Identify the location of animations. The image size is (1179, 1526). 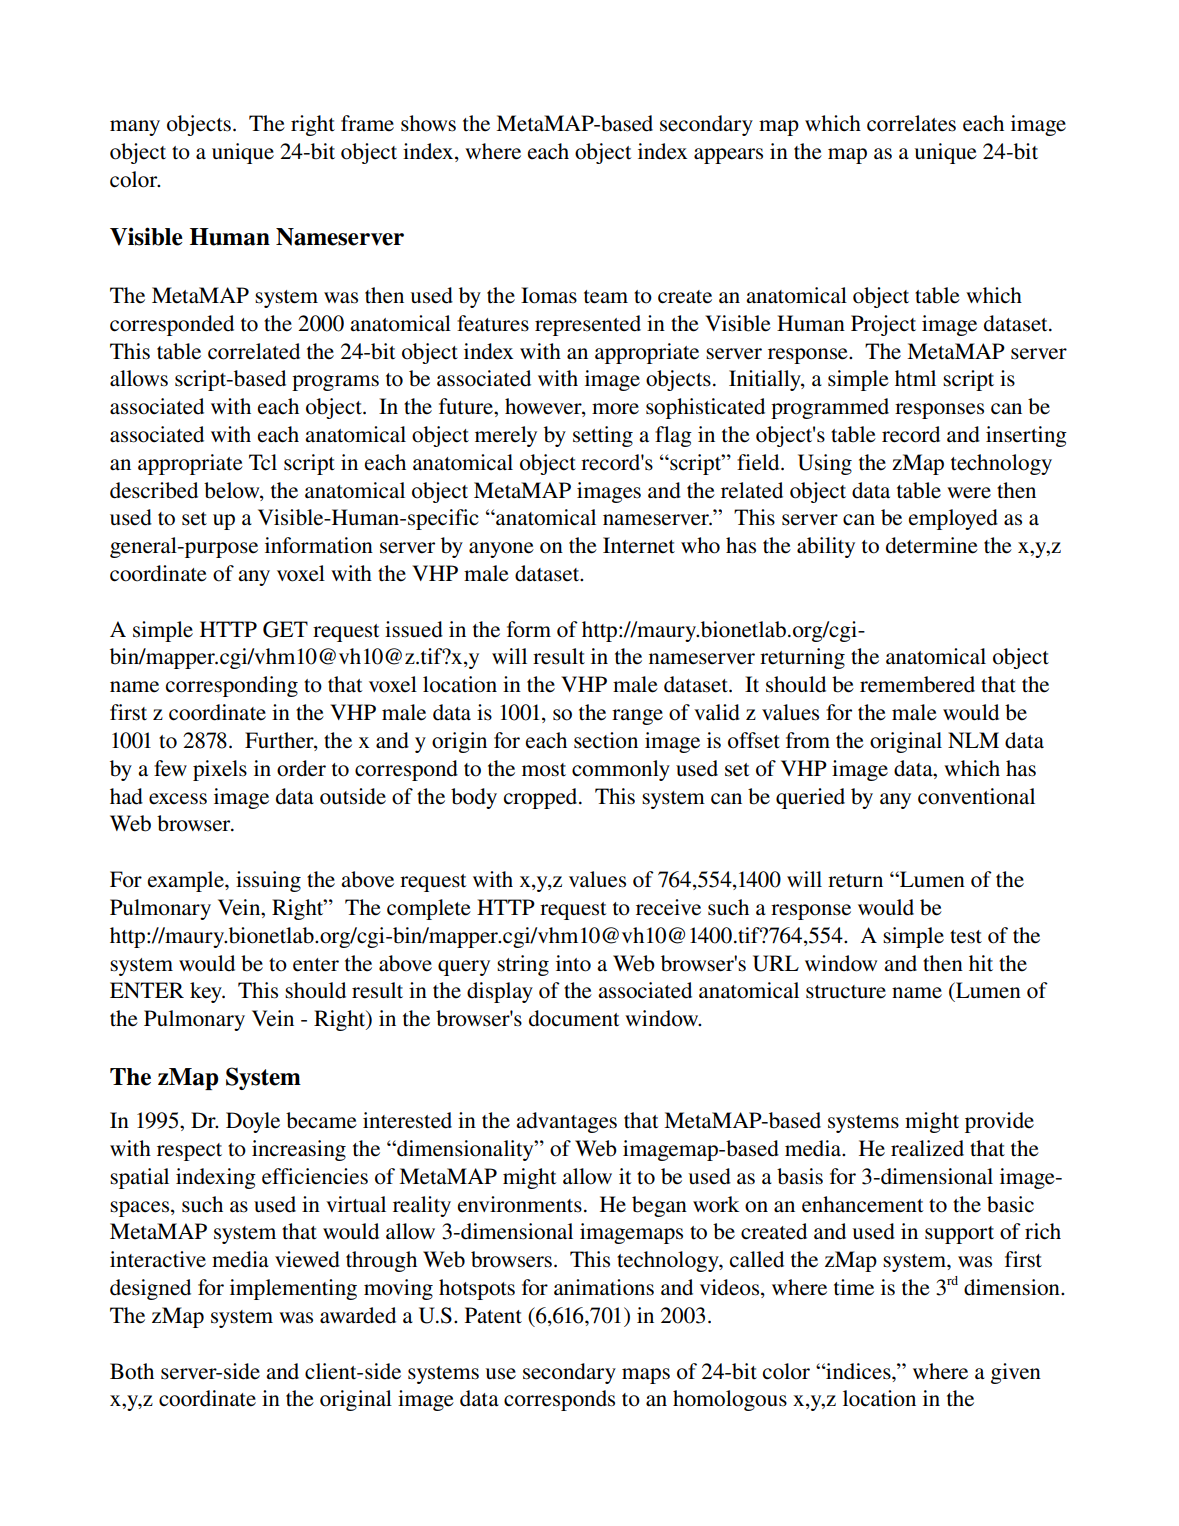
(604, 1287).
